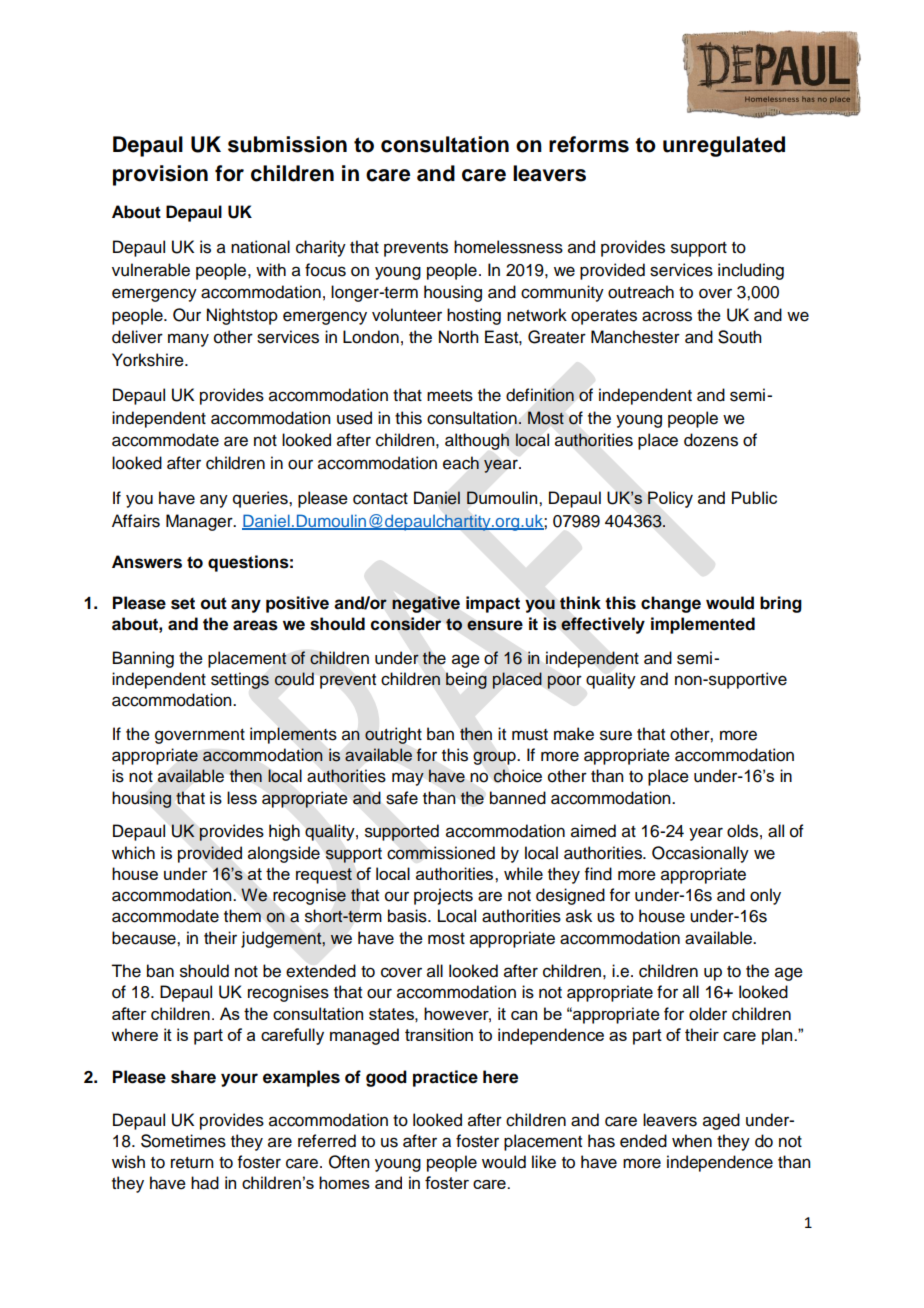  Describe the element at coordinates (692, 1141) in the screenshot. I see `when` at that location.
